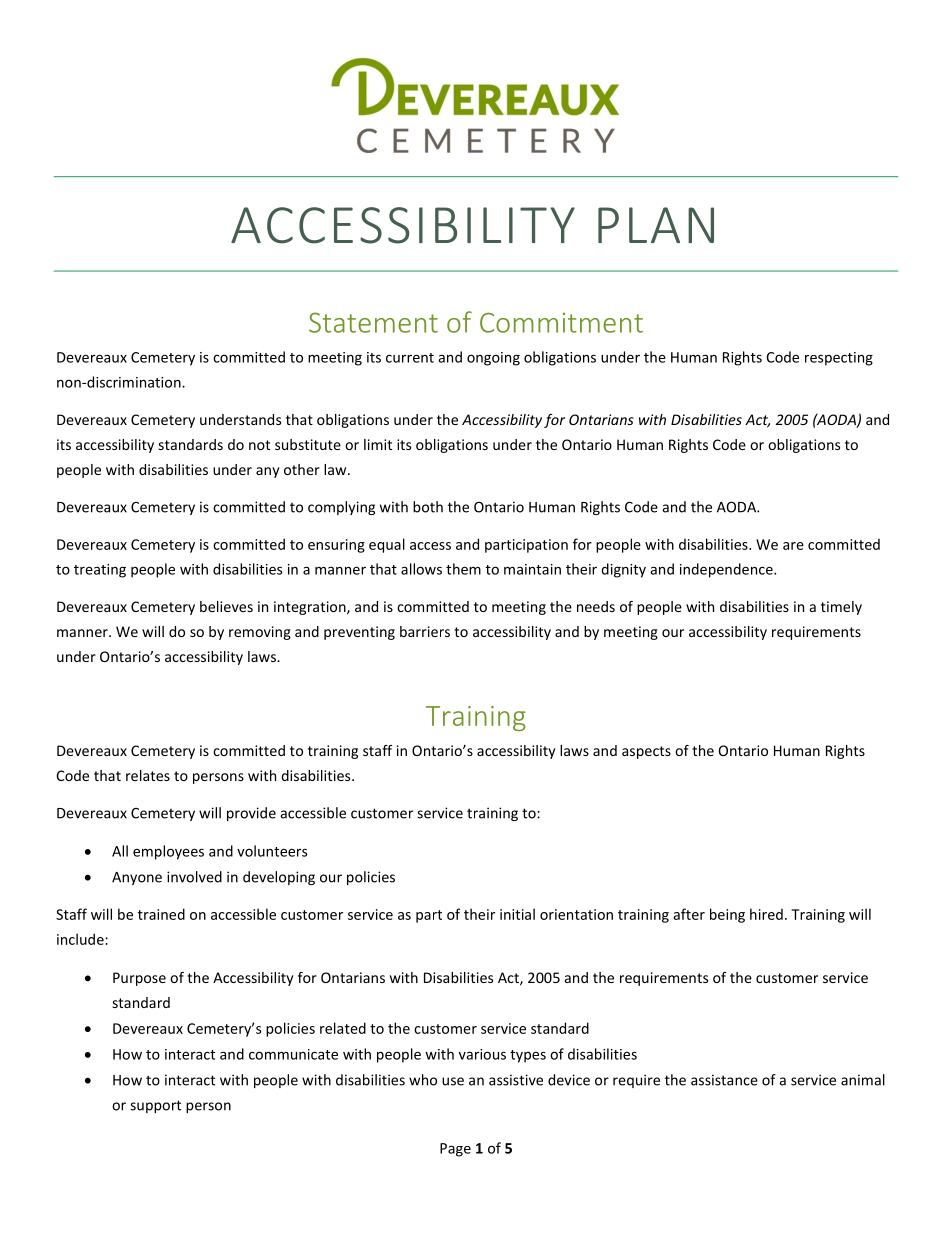 The height and width of the page is (1233, 952). What do you see at coordinates (155, 1106) in the page?
I see `support` at bounding box center [155, 1106].
